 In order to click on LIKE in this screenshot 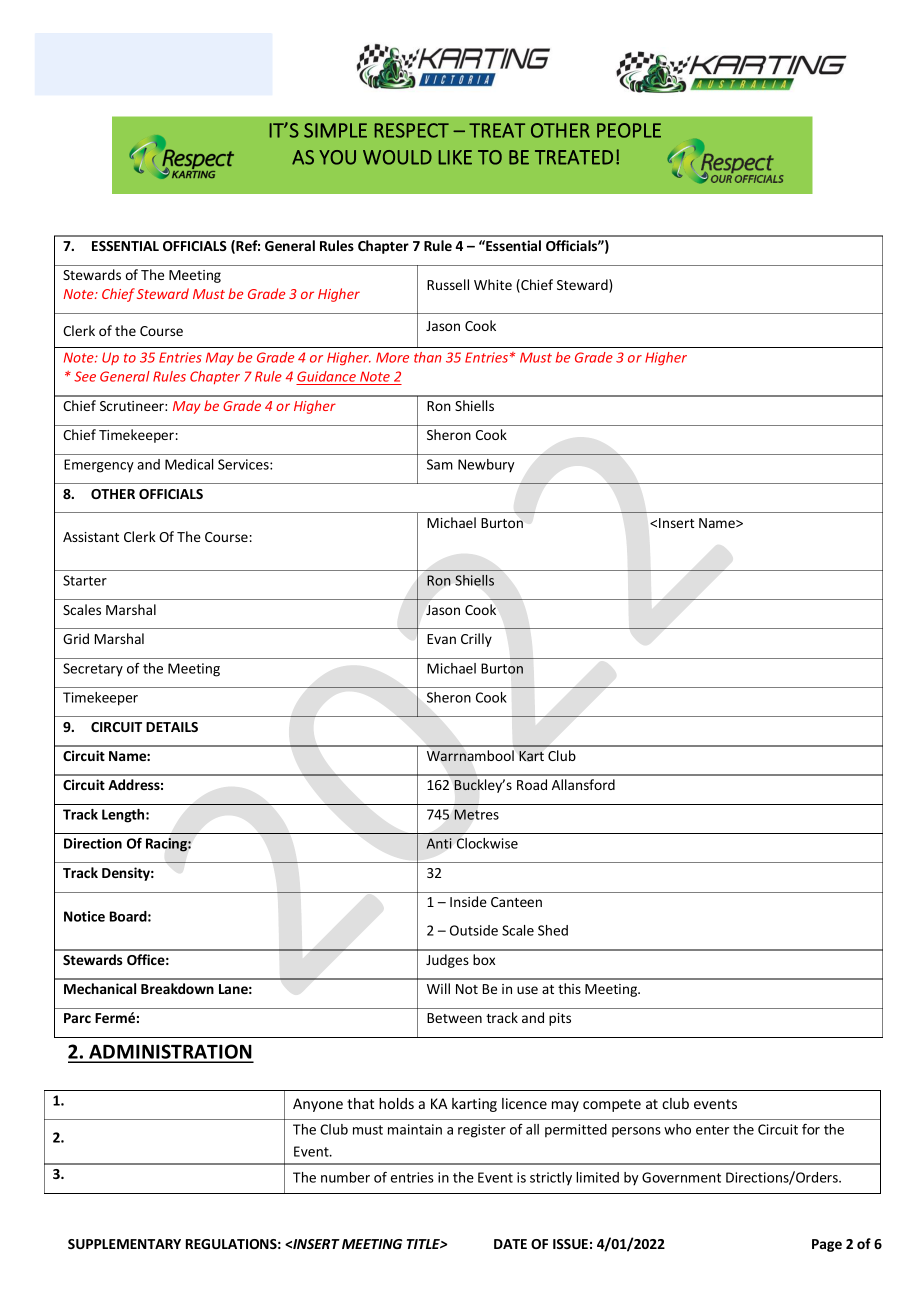, I will do `click(455, 157)`.
